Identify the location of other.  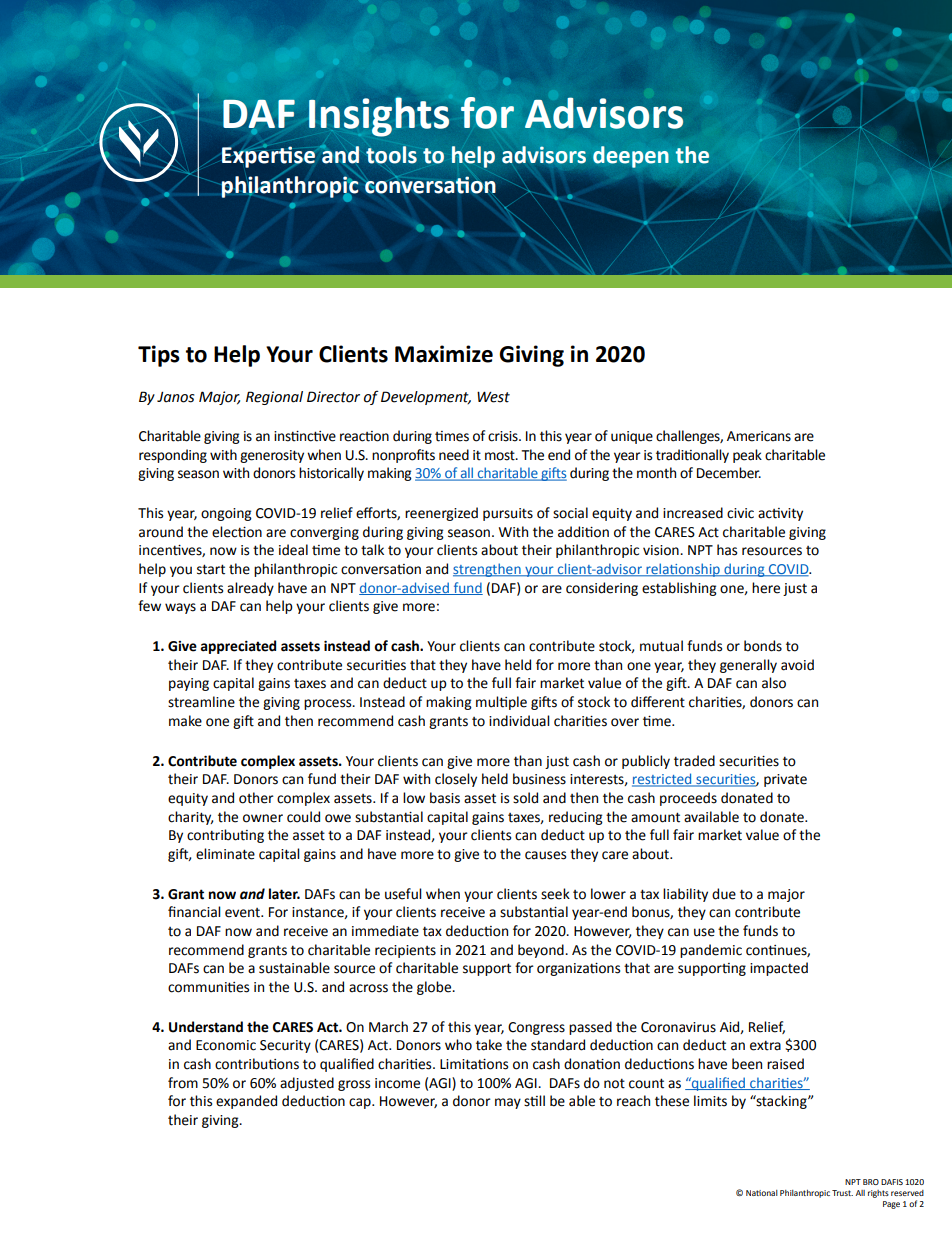
(256, 798).
